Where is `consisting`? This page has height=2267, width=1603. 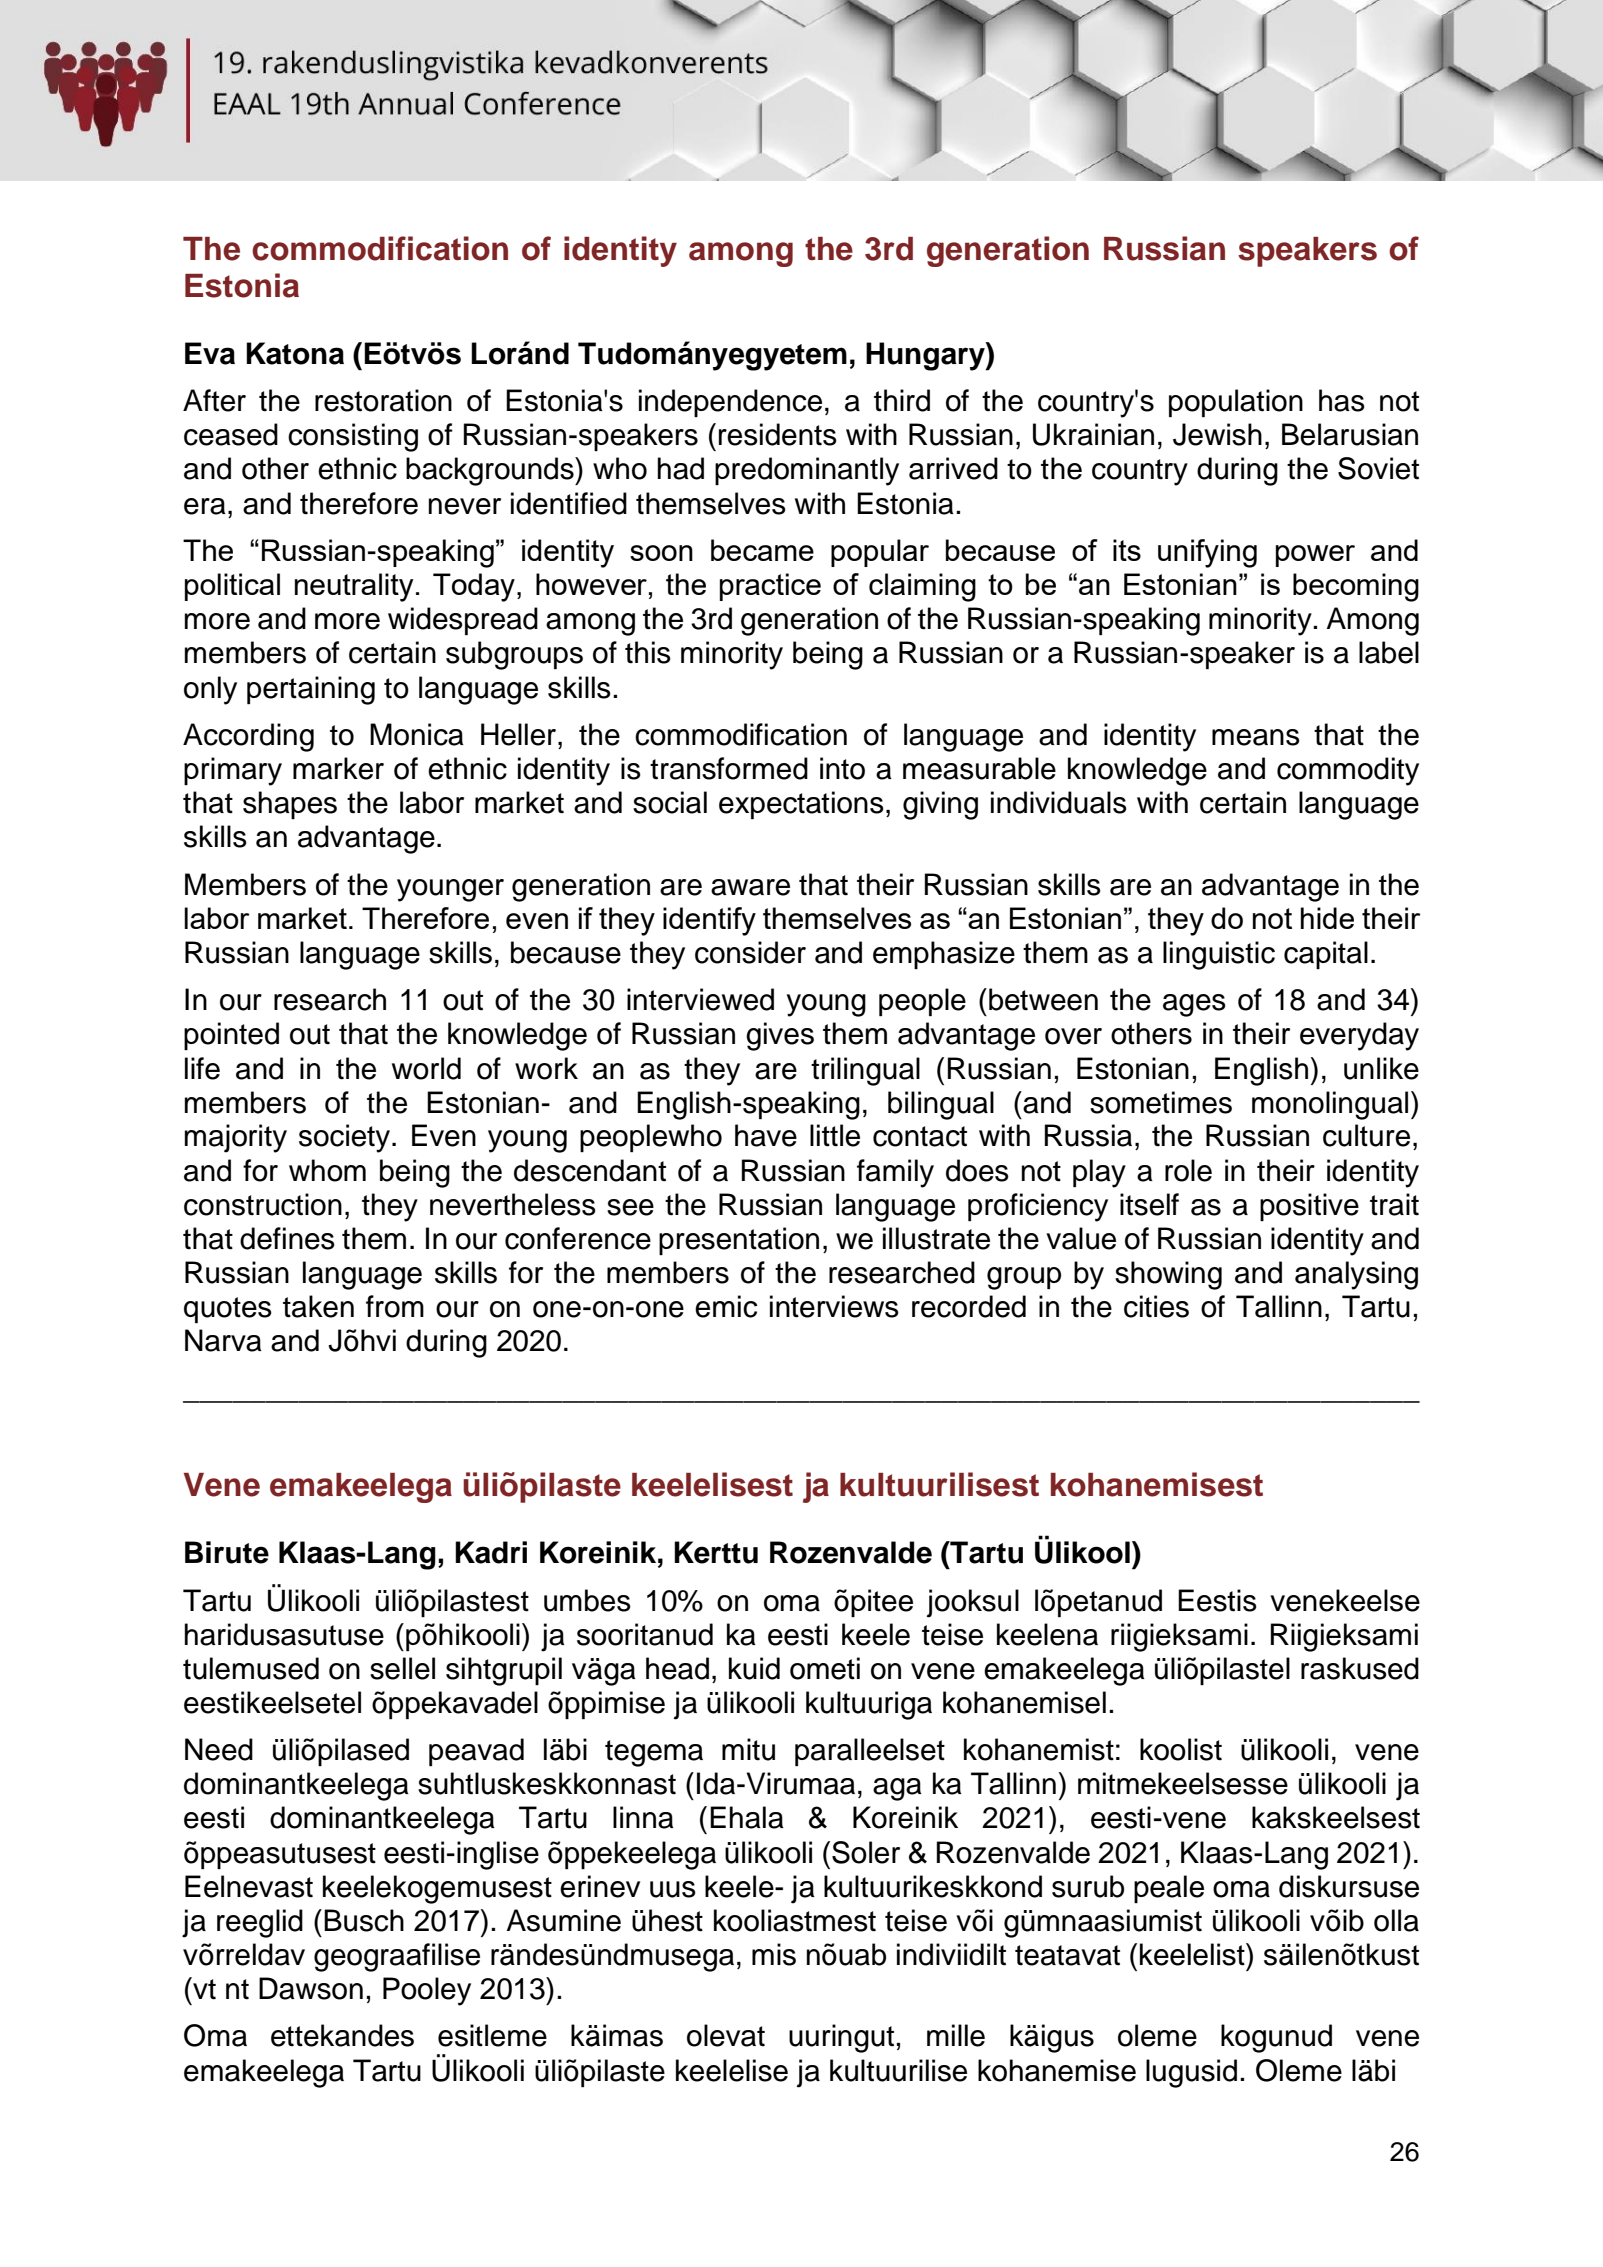 consisting is located at coordinates (353, 437).
